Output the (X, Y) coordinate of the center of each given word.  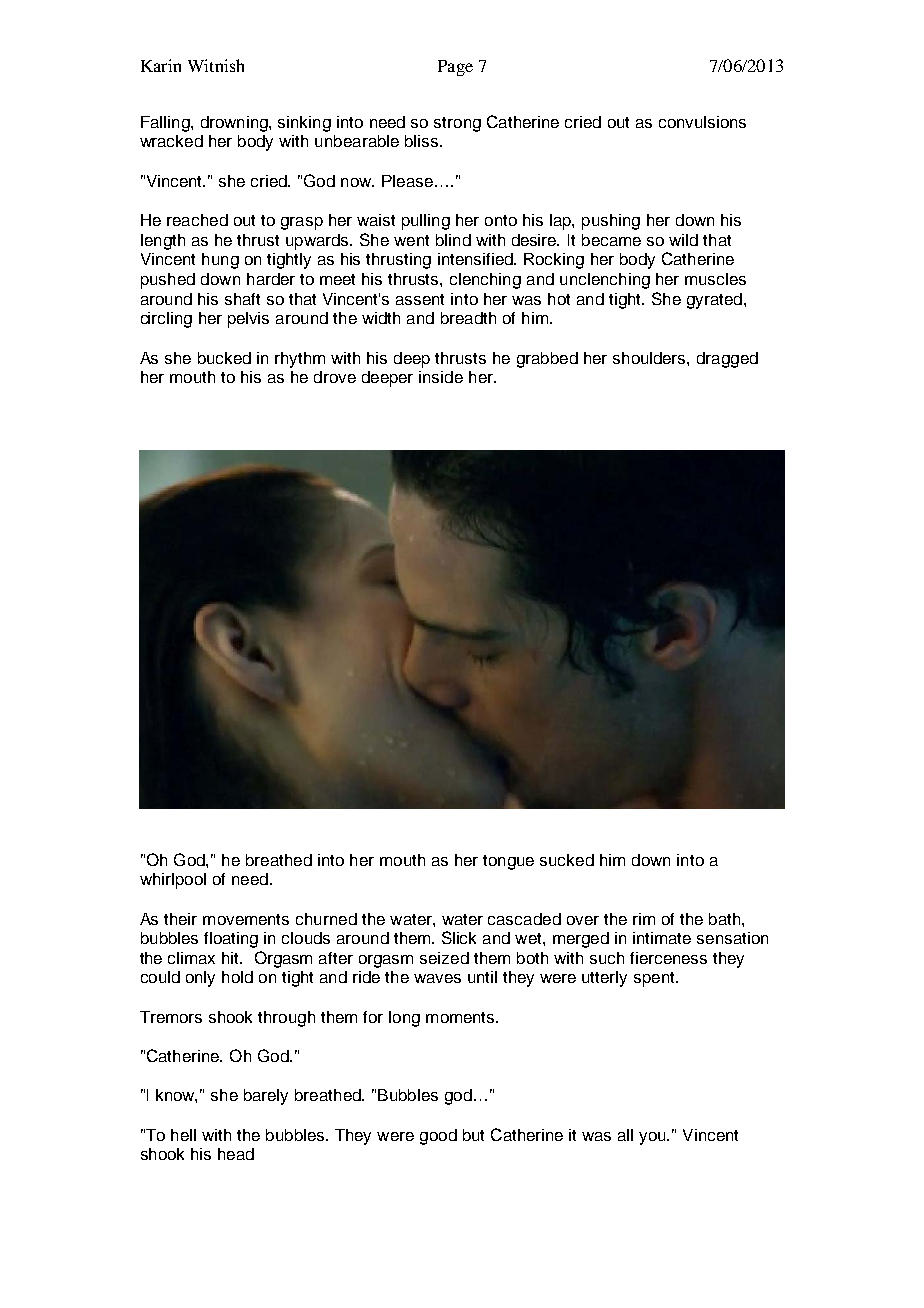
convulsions (702, 122)
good (438, 1137)
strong (457, 124)
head (236, 1154)
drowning (235, 124)
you (653, 1138)
